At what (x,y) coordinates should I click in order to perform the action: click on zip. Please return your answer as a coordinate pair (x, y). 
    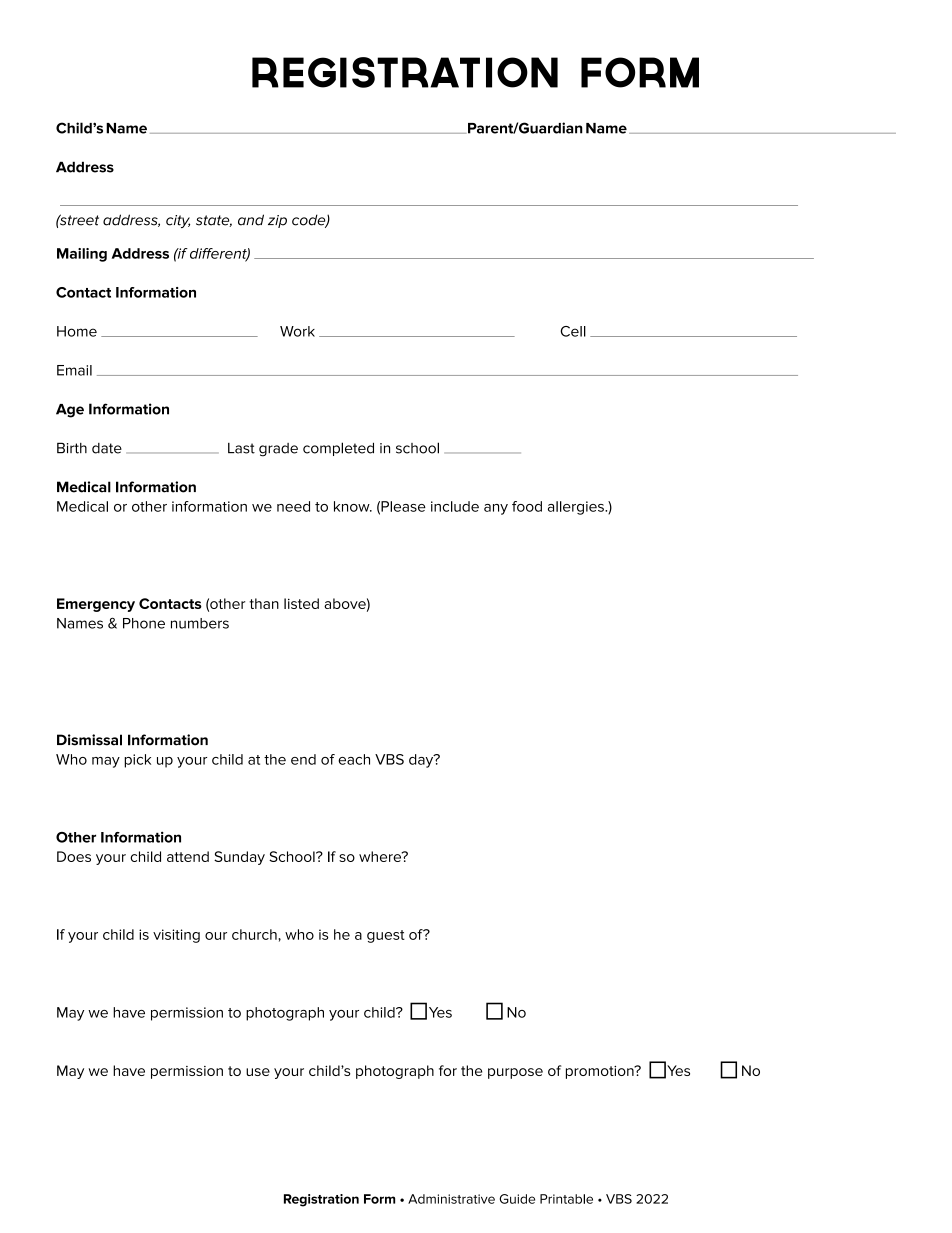
    Looking at the image, I should click on (277, 221).
